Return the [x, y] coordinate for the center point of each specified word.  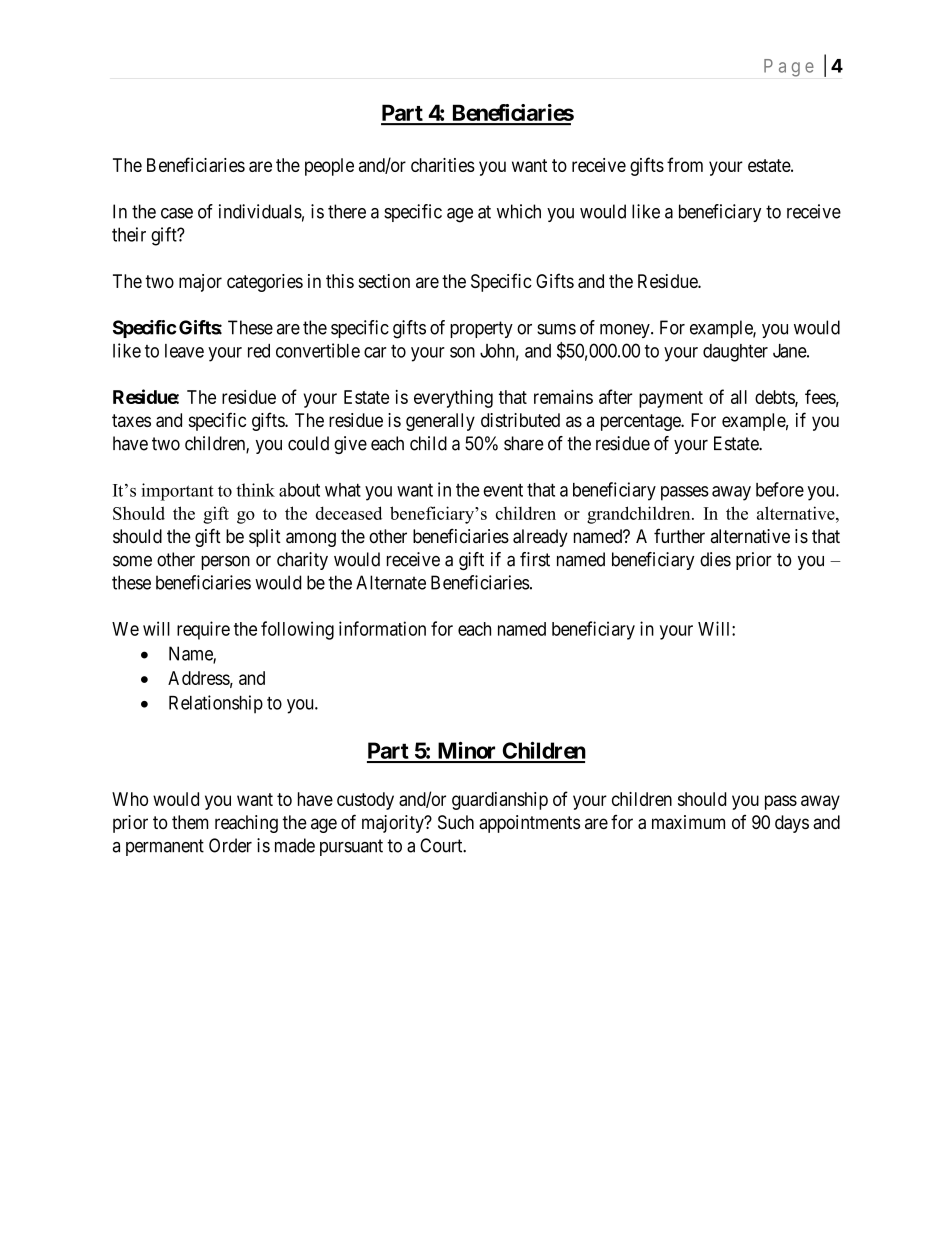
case [177, 213]
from [685, 164]
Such [456, 822]
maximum [688, 822]
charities [443, 165]
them [190, 822]
